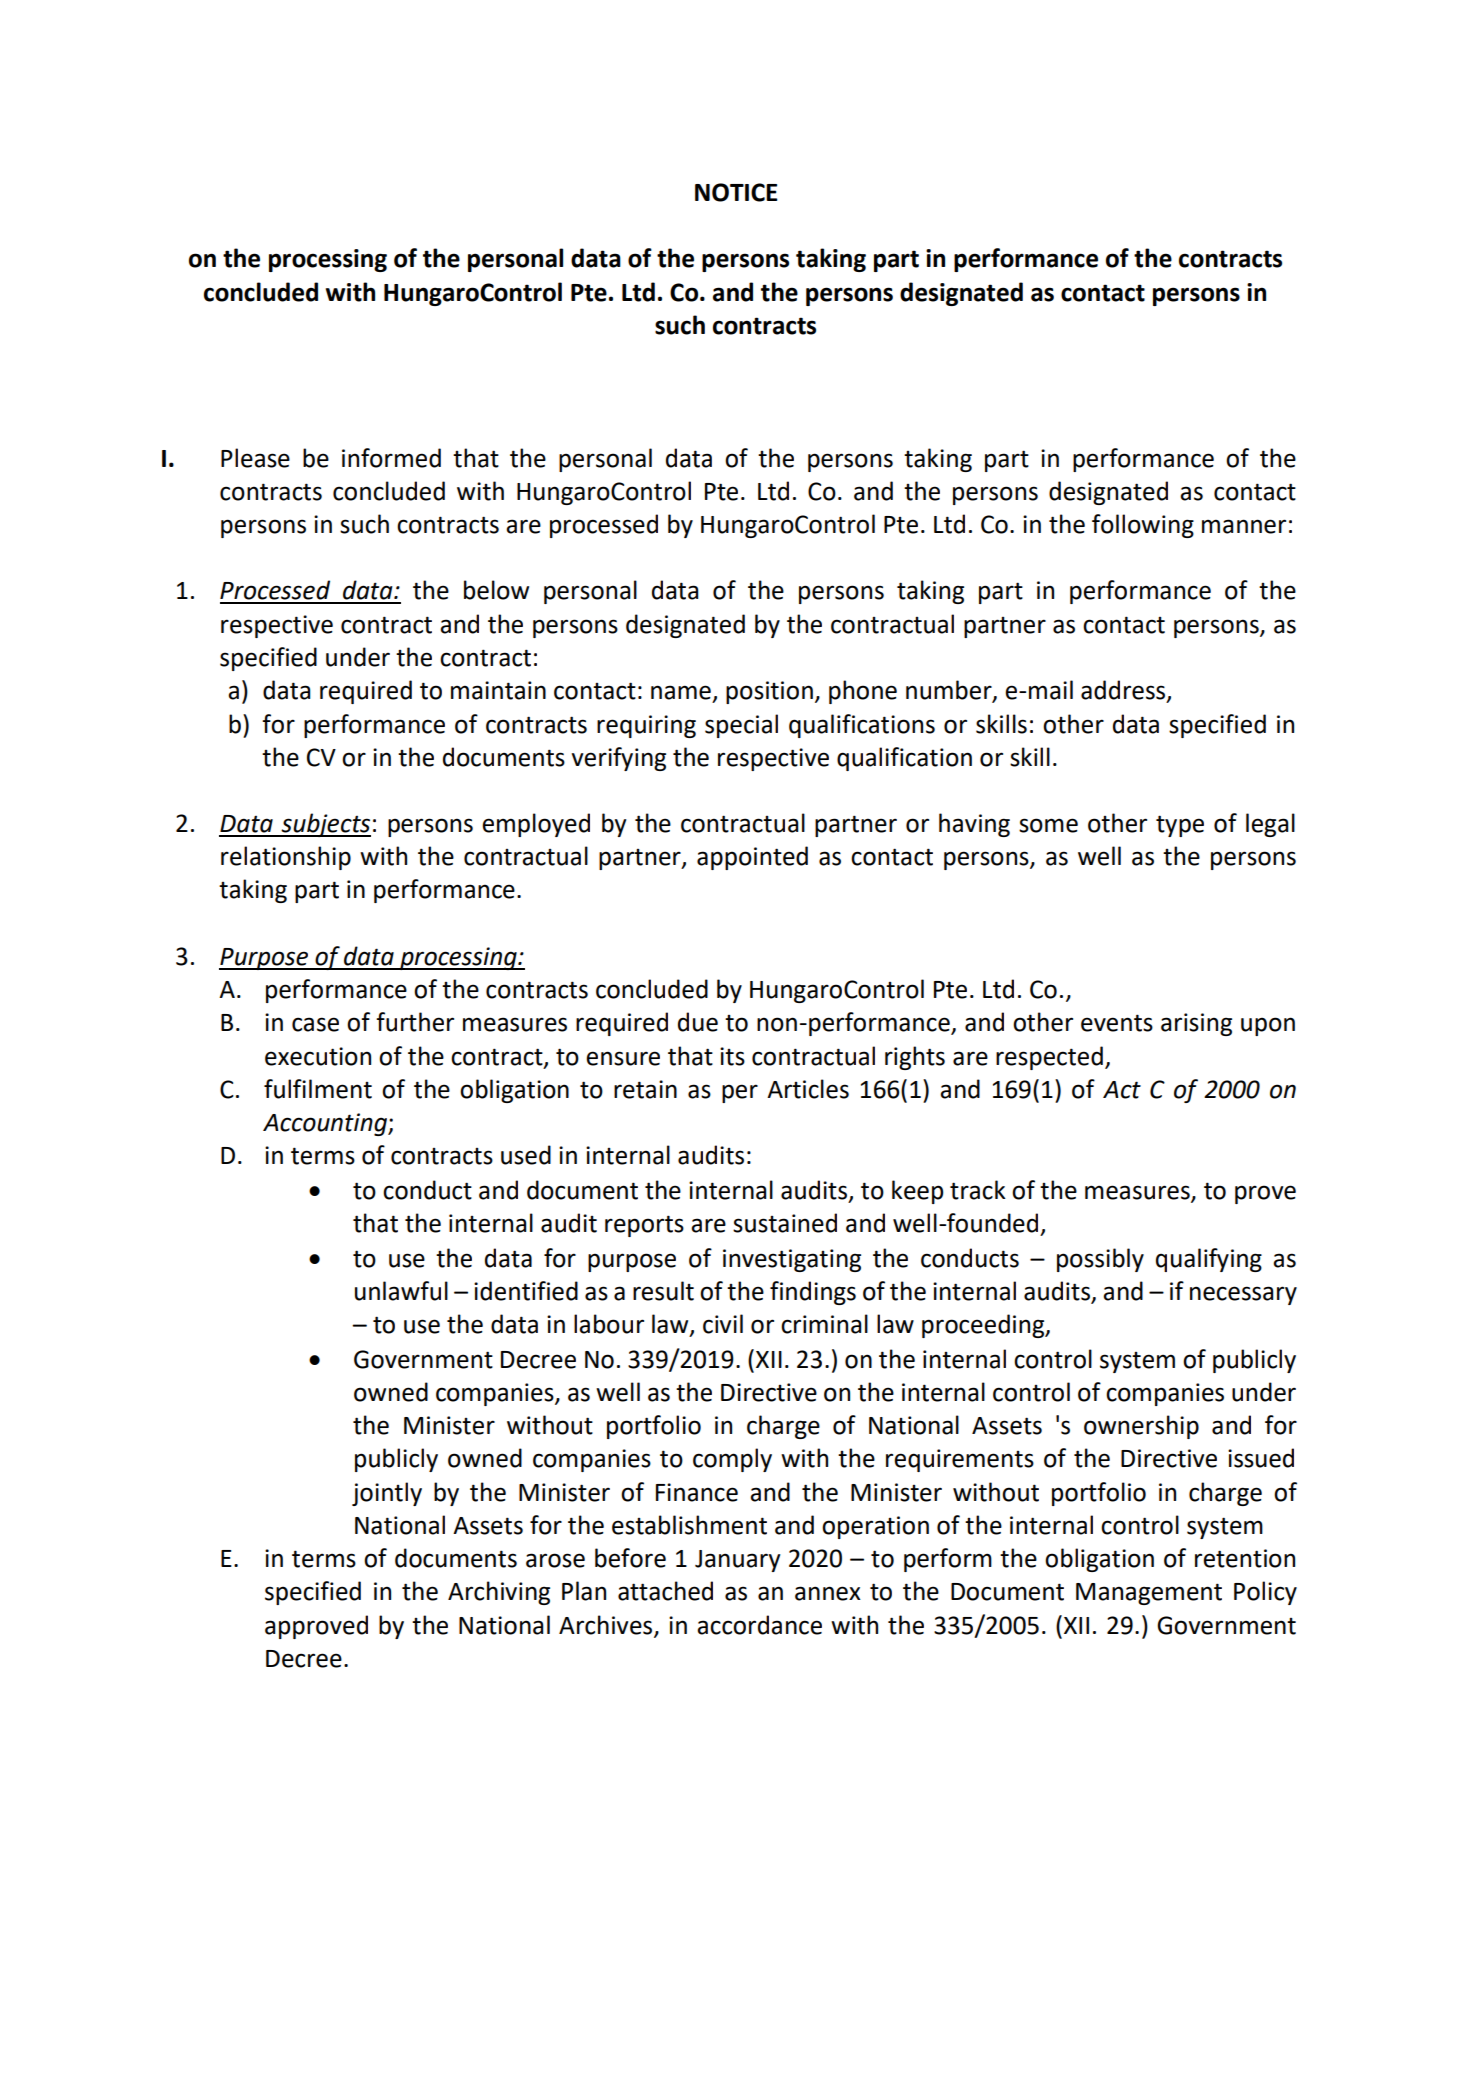  I want to click on manner, so click(1244, 526).
